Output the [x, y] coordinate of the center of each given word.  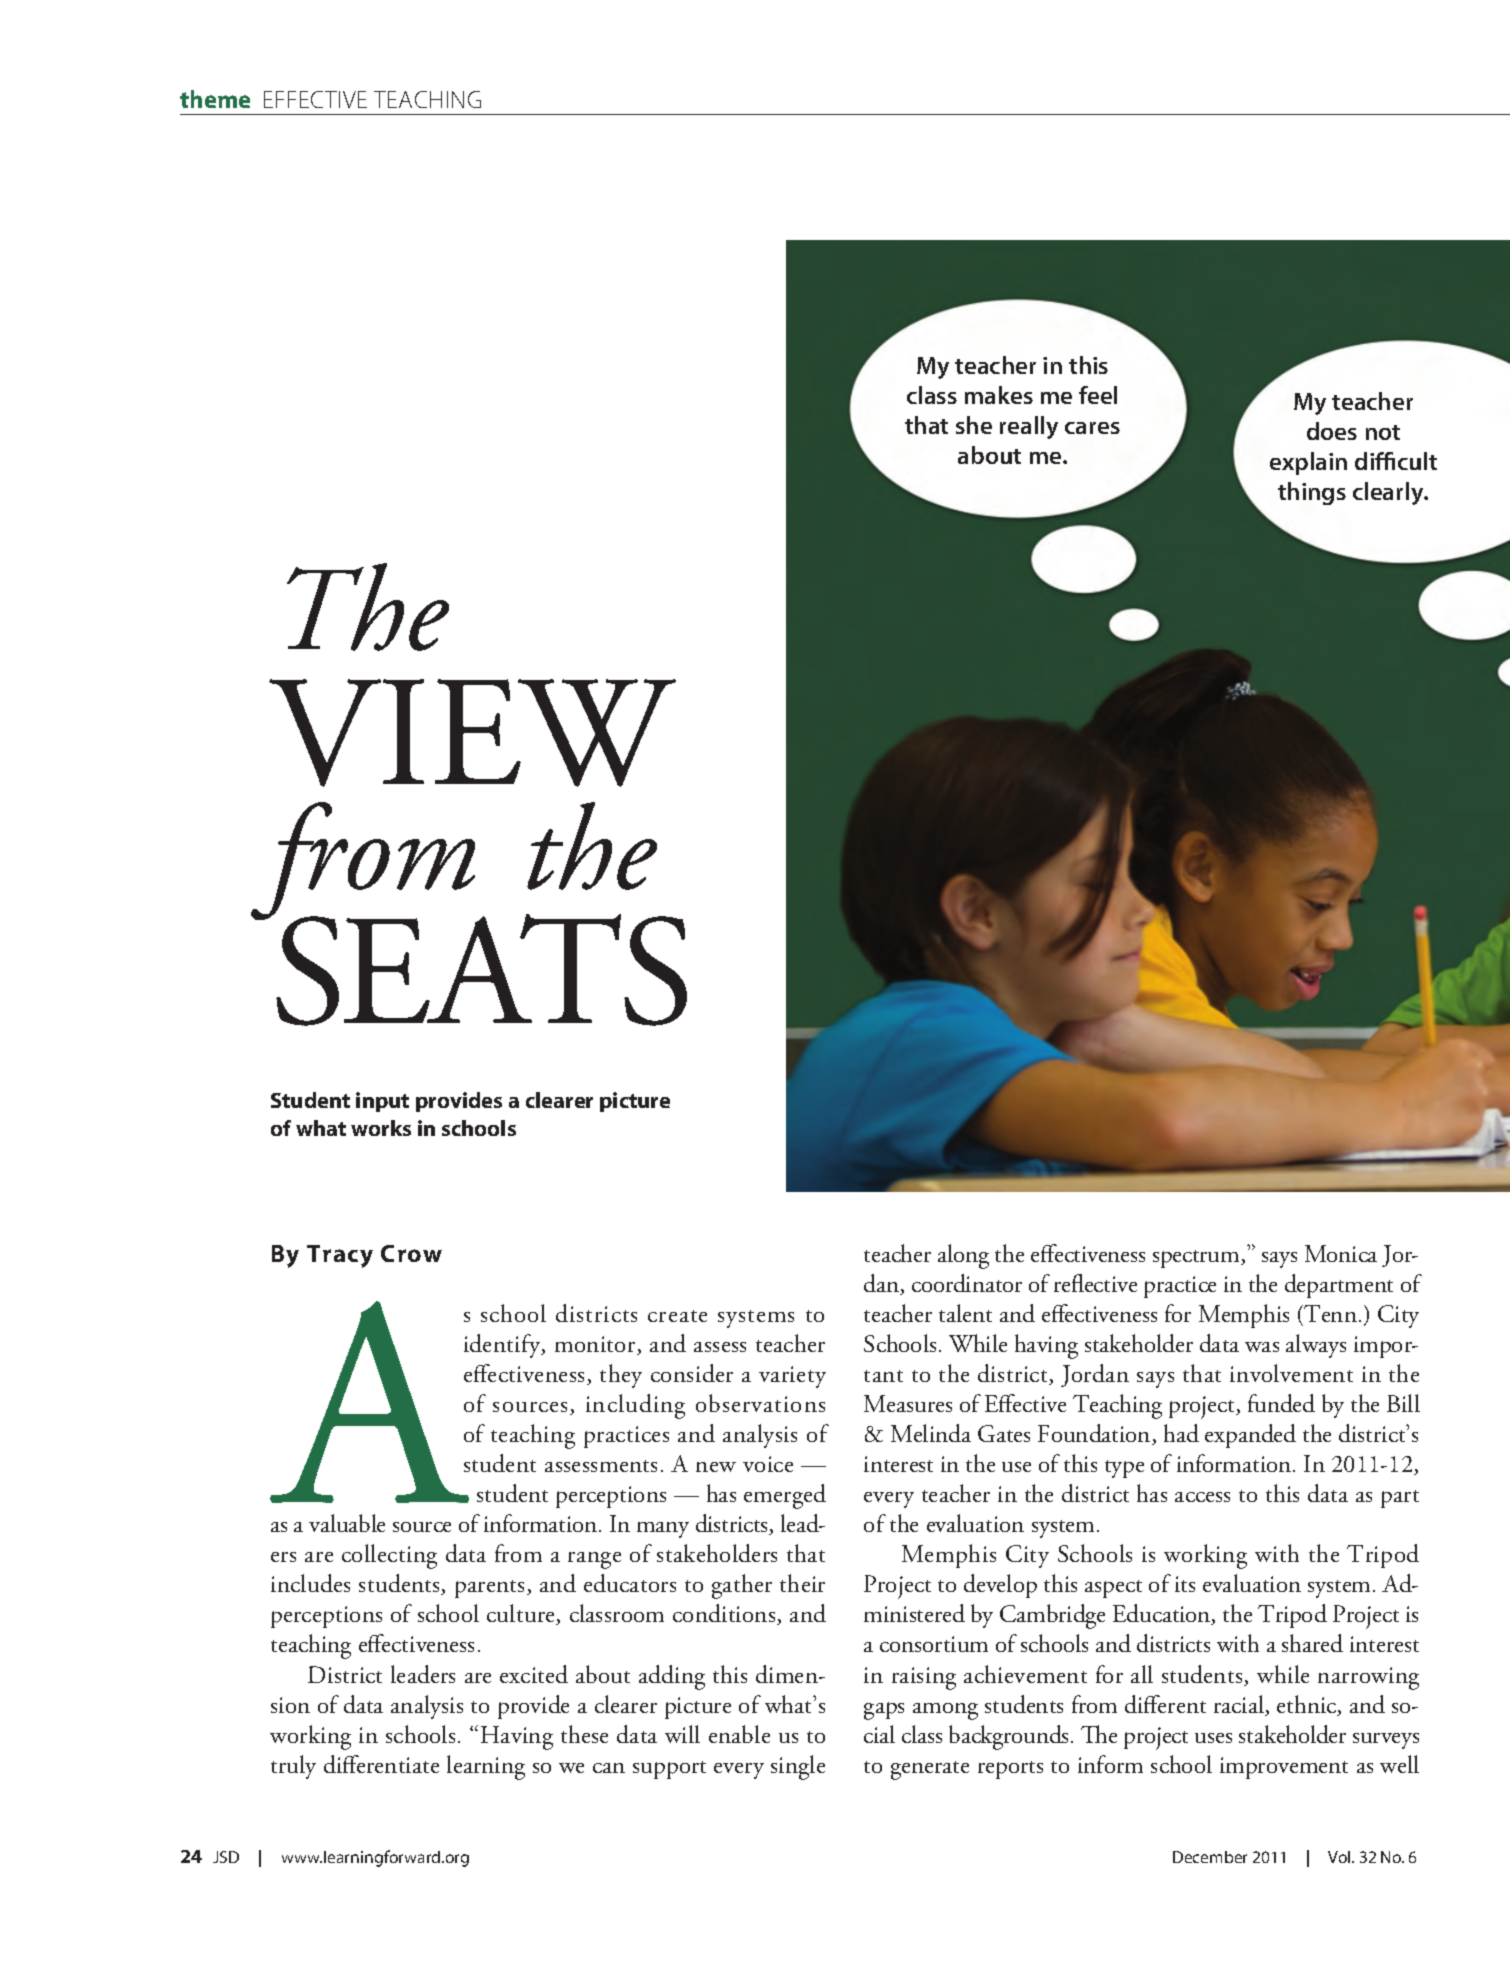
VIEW [472, 733]
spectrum [1197, 1259]
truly [293, 1767]
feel [1098, 395]
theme [215, 99]
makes [999, 395]
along [963, 1256]
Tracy [340, 1256]
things [1312, 493]
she [974, 425]
